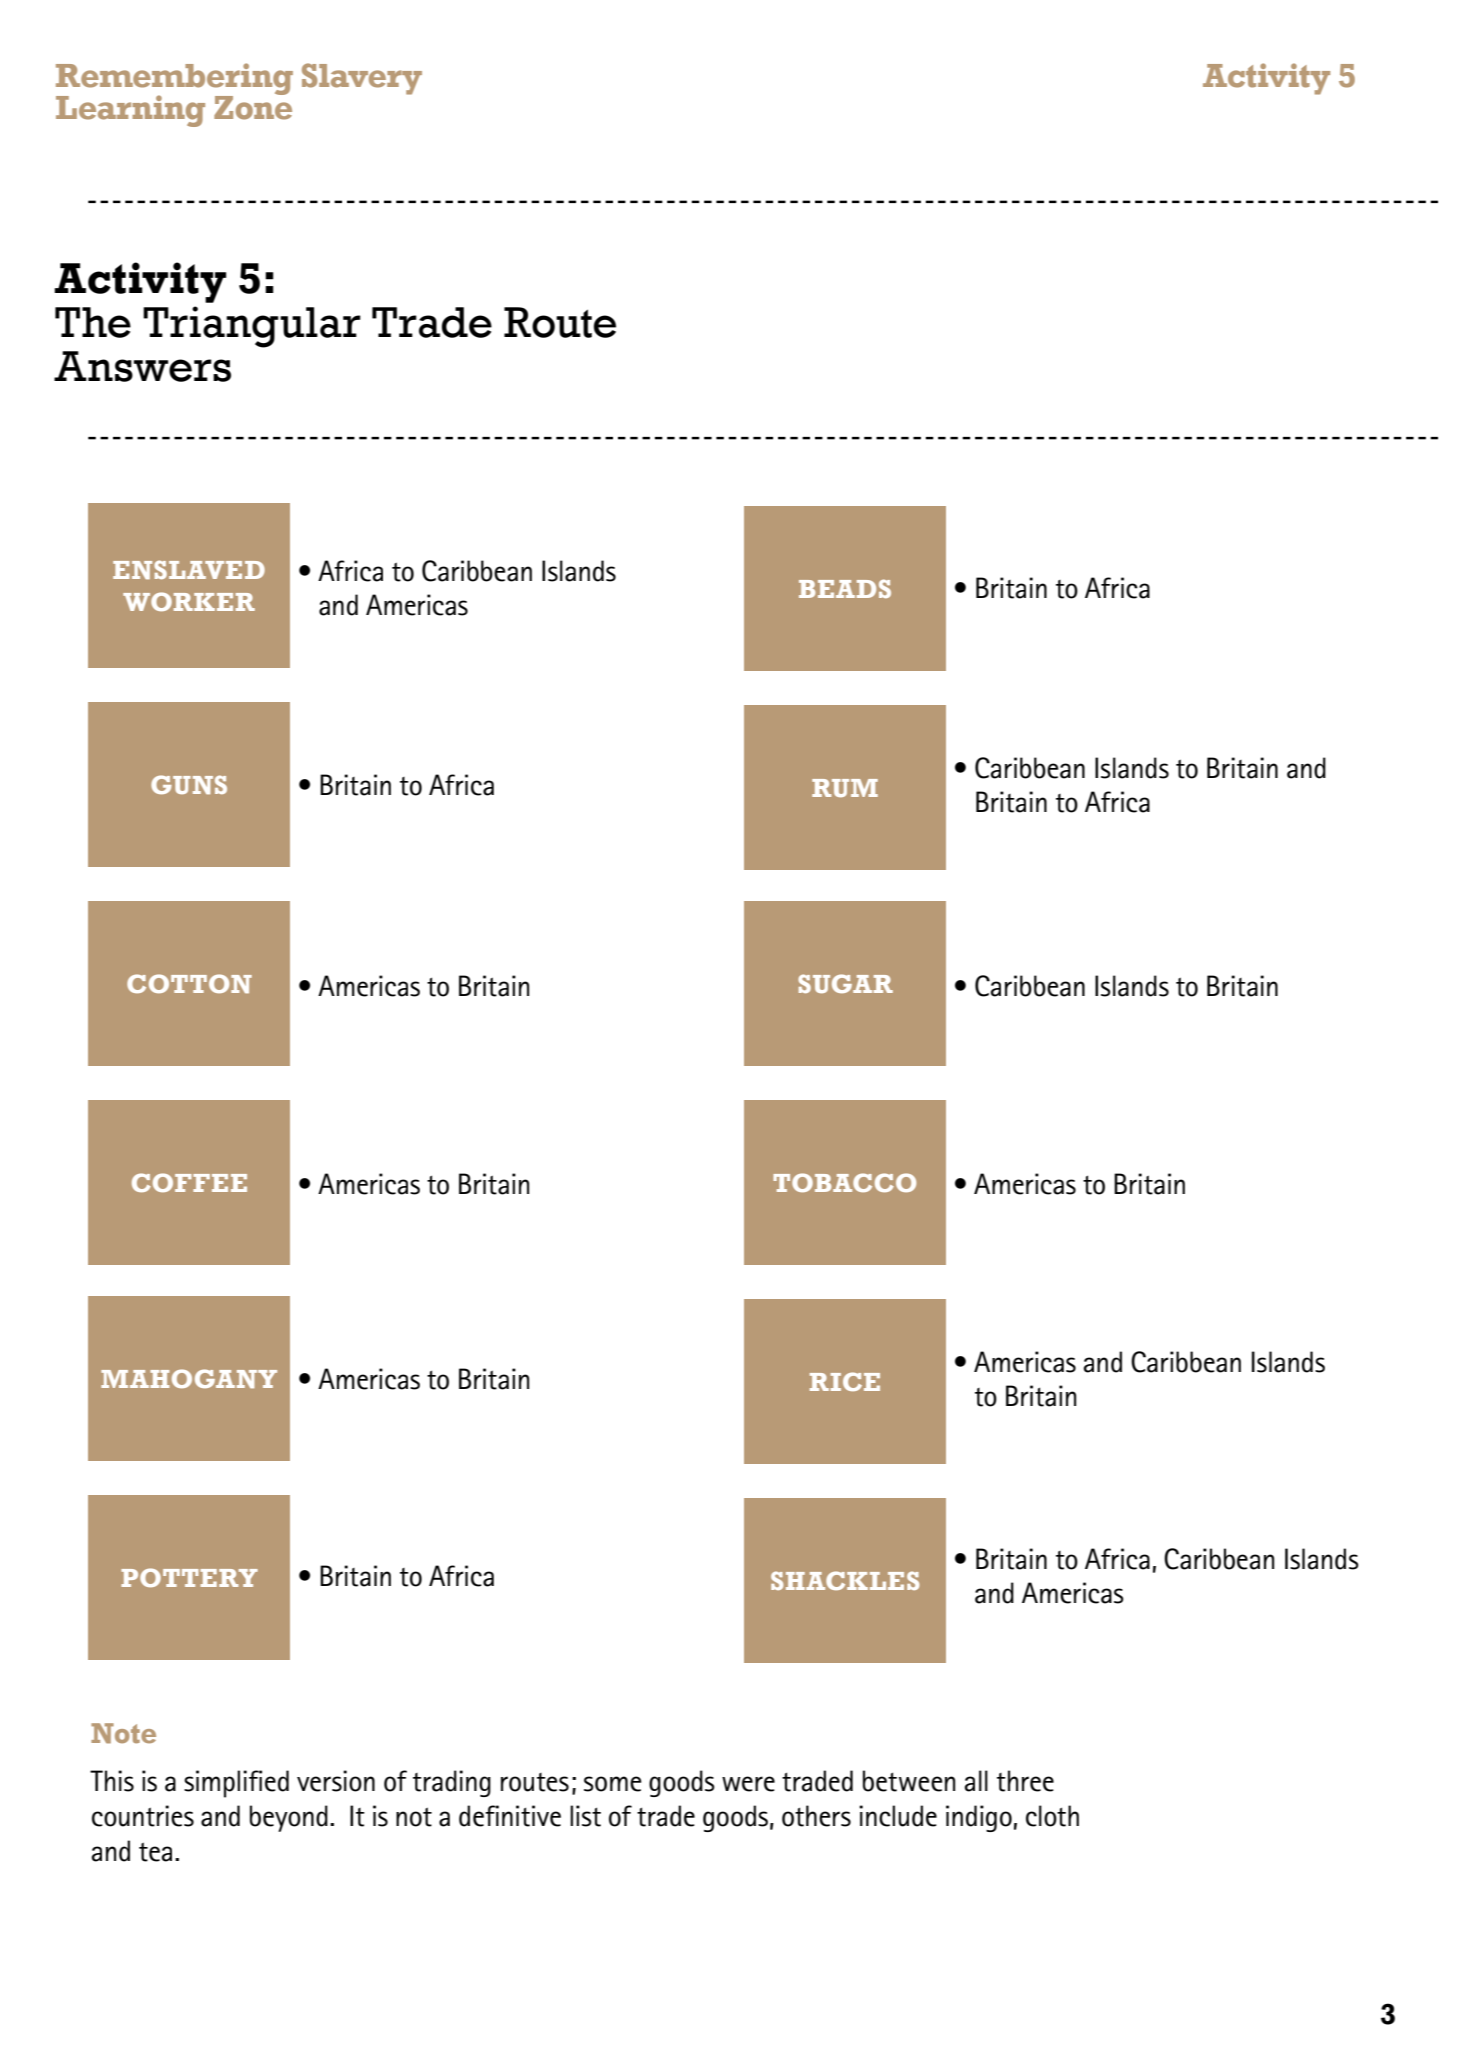  I want to click on simplified, so click(236, 1784).
